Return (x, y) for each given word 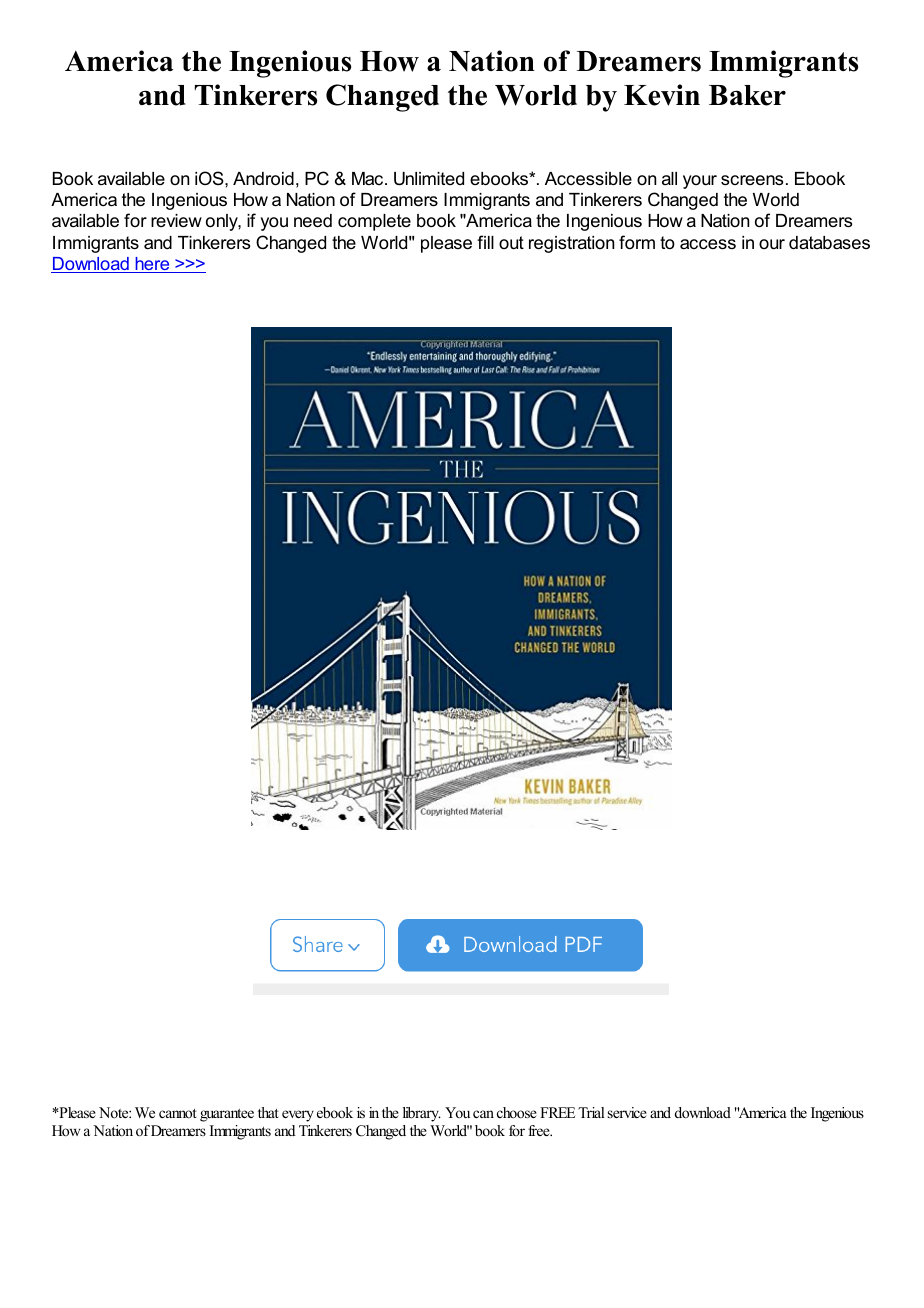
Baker (747, 95)
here (152, 265)
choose (517, 1112)
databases (829, 243)
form (637, 242)
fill (485, 242)
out (511, 242)
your (700, 182)
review (176, 221)
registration (571, 244)
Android (263, 179)
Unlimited (429, 179)
